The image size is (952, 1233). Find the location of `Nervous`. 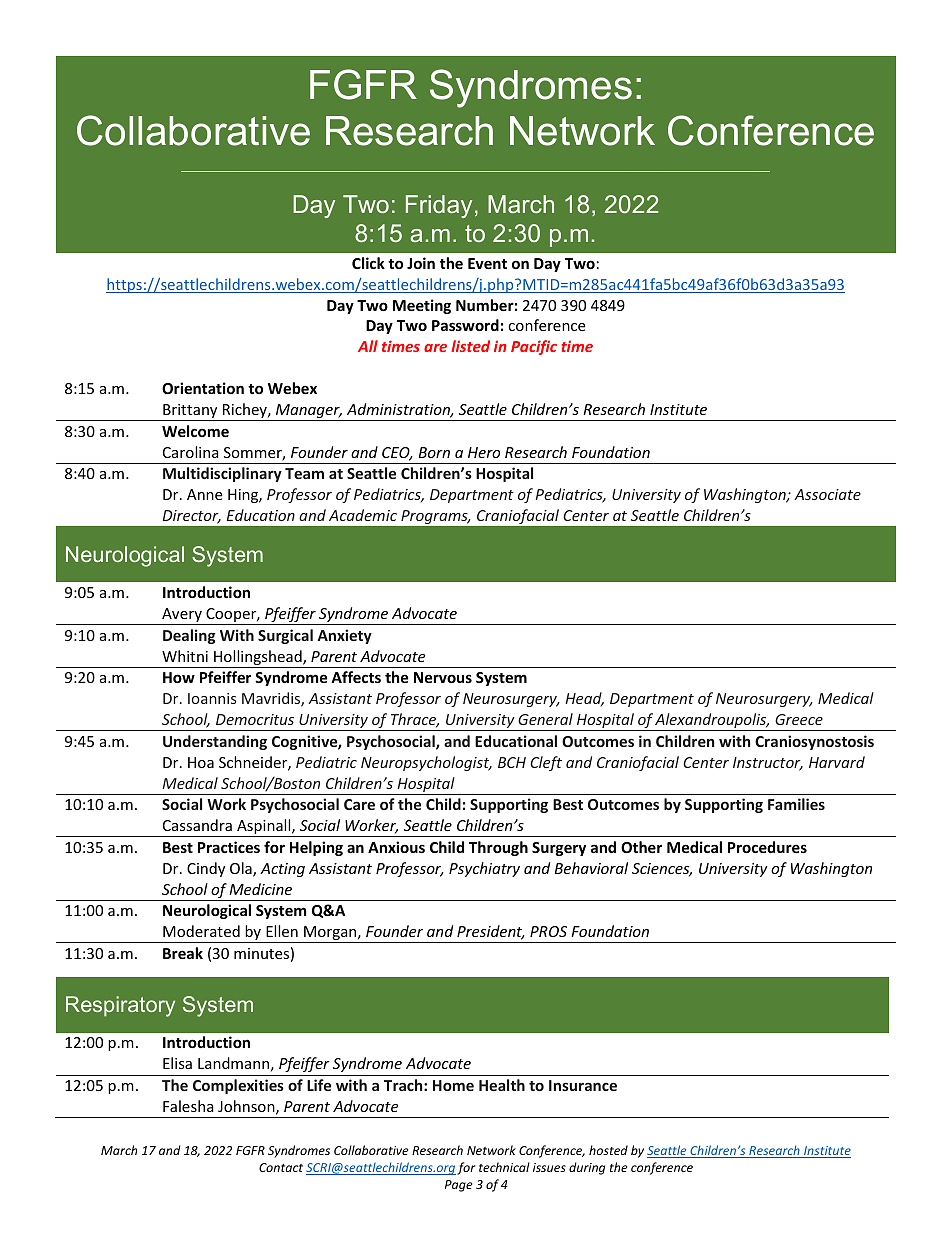

Nervous is located at coordinates (443, 677).
